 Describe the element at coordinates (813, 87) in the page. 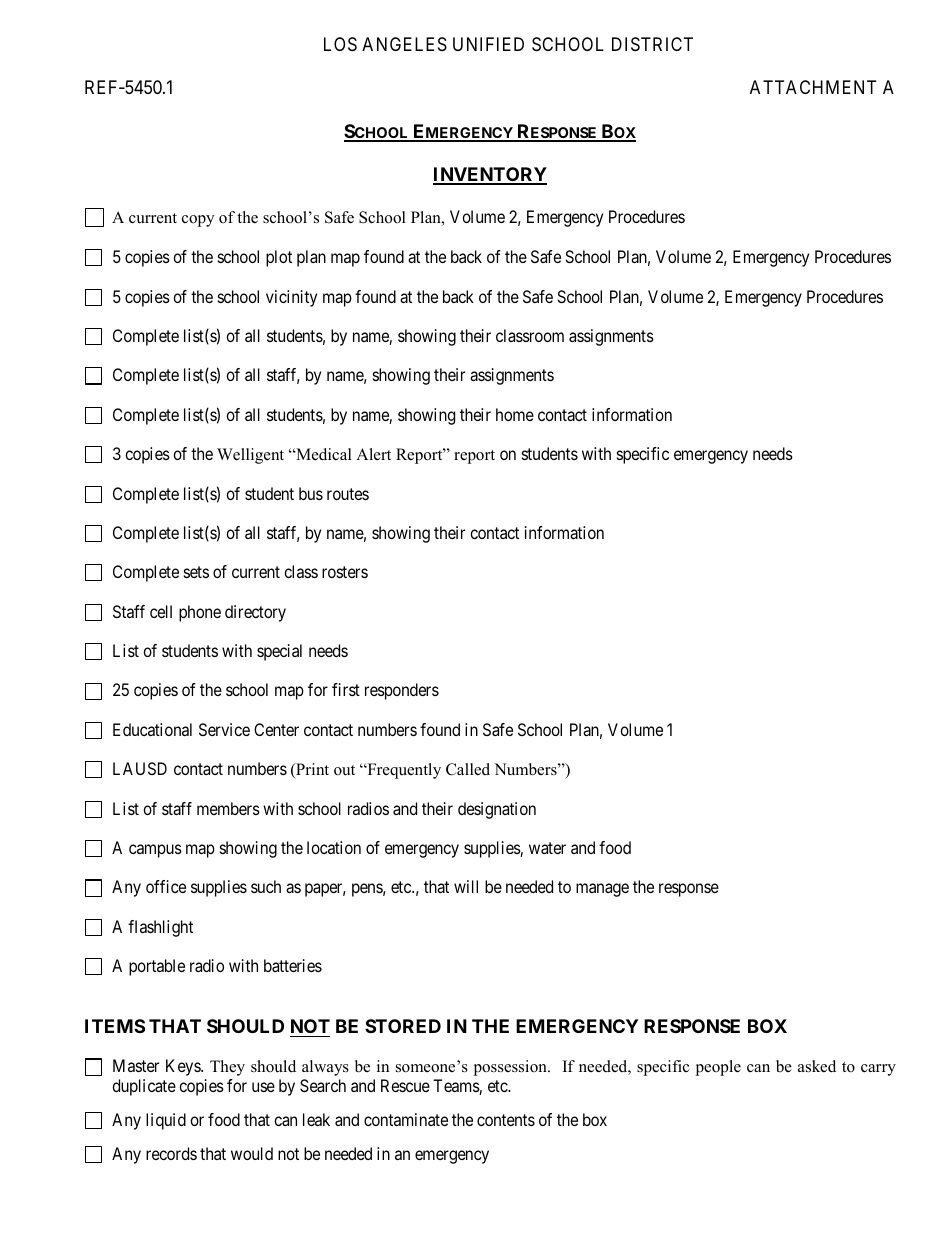

I see `ATTACHMENT` at that location.
